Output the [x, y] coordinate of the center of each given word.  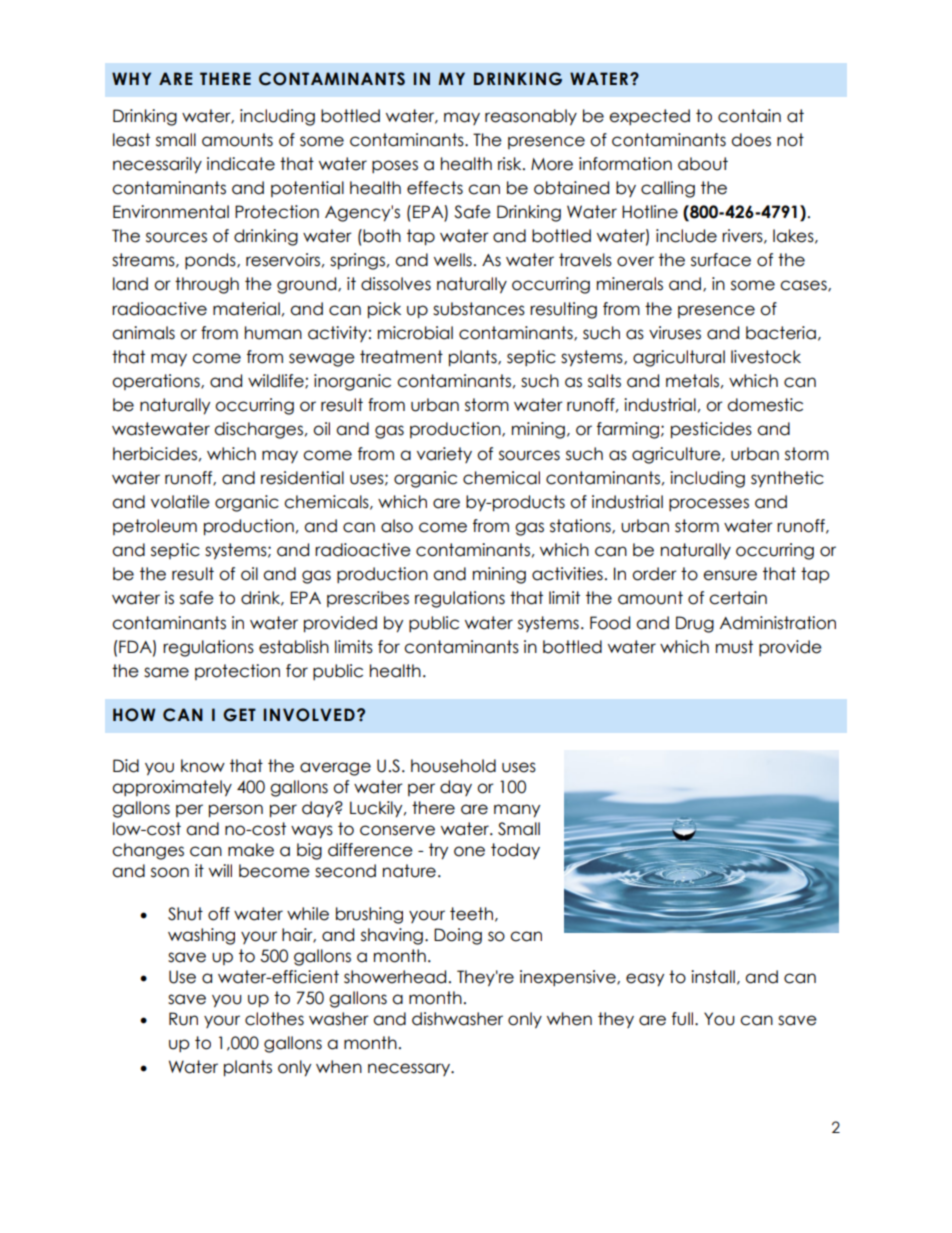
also [397, 526]
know [203, 766]
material [246, 309]
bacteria [781, 333]
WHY [131, 78]
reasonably [531, 117]
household [453, 766]
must [734, 647]
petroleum [155, 527]
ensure [730, 575]
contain [749, 116]
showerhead [395, 977]
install [713, 977]
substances [479, 309]
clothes [274, 1019]
